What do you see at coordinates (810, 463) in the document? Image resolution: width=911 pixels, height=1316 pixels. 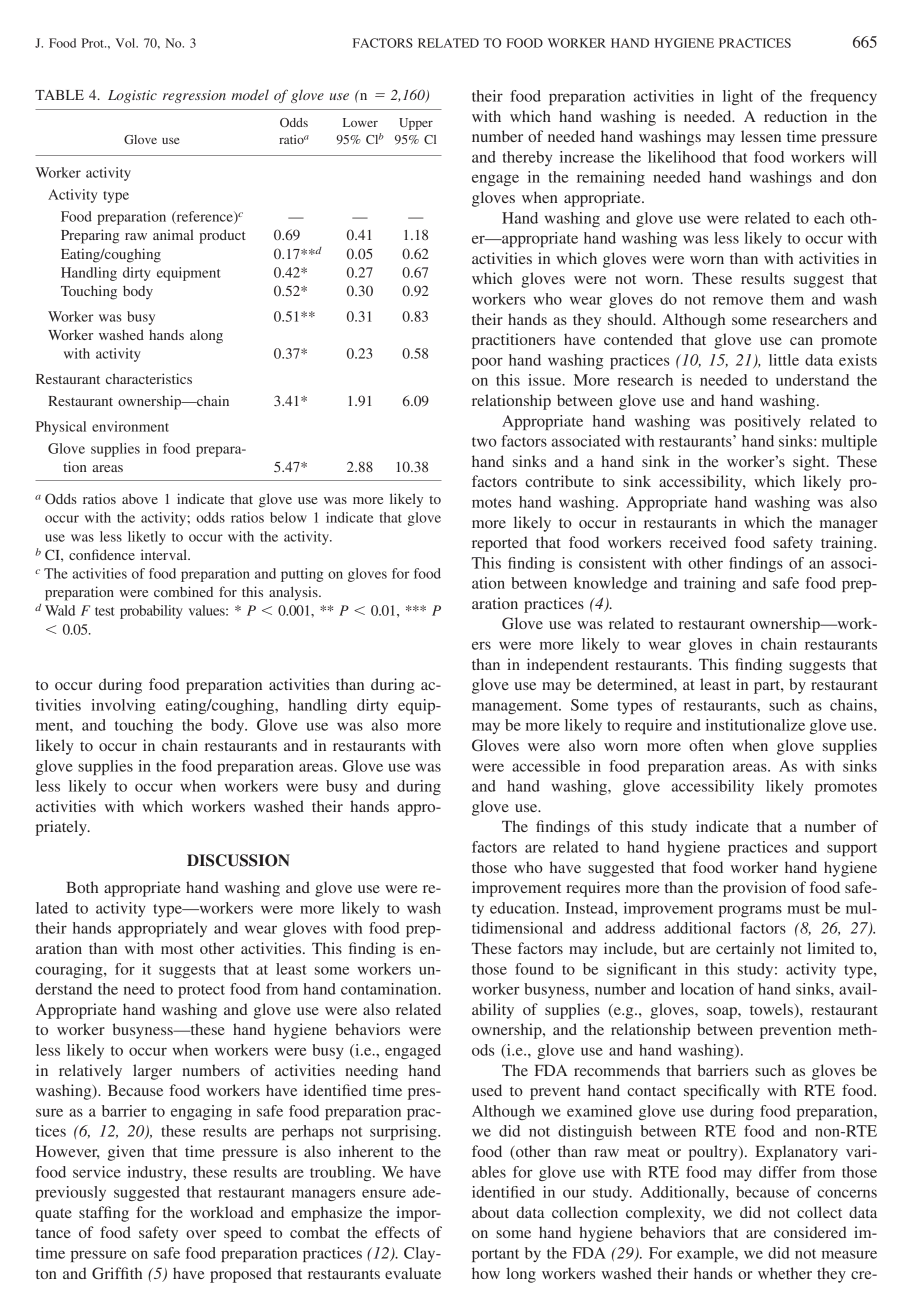 I see `sight` at bounding box center [810, 463].
